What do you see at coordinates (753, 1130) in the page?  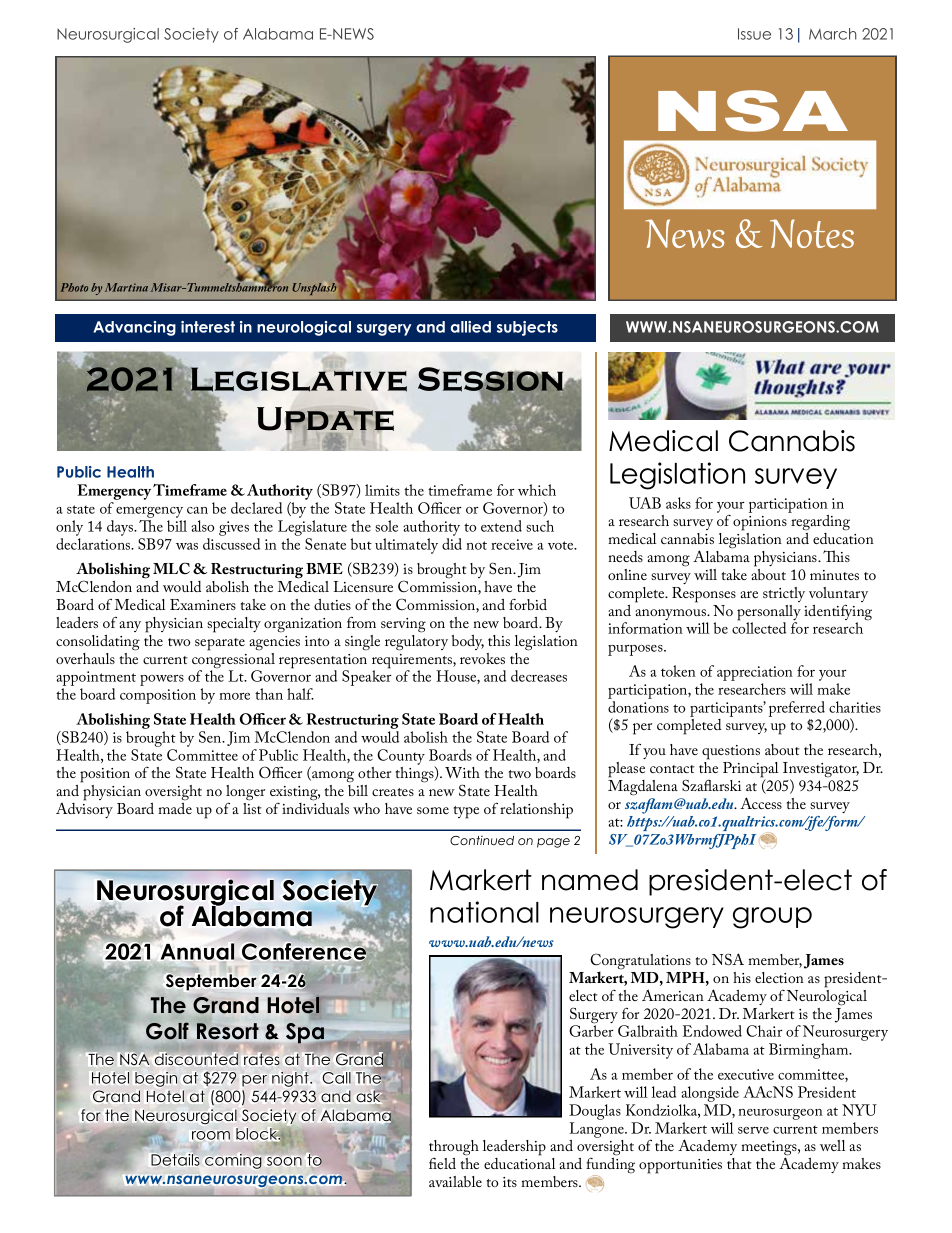 I see `serve` at bounding box center [753, 1130].
